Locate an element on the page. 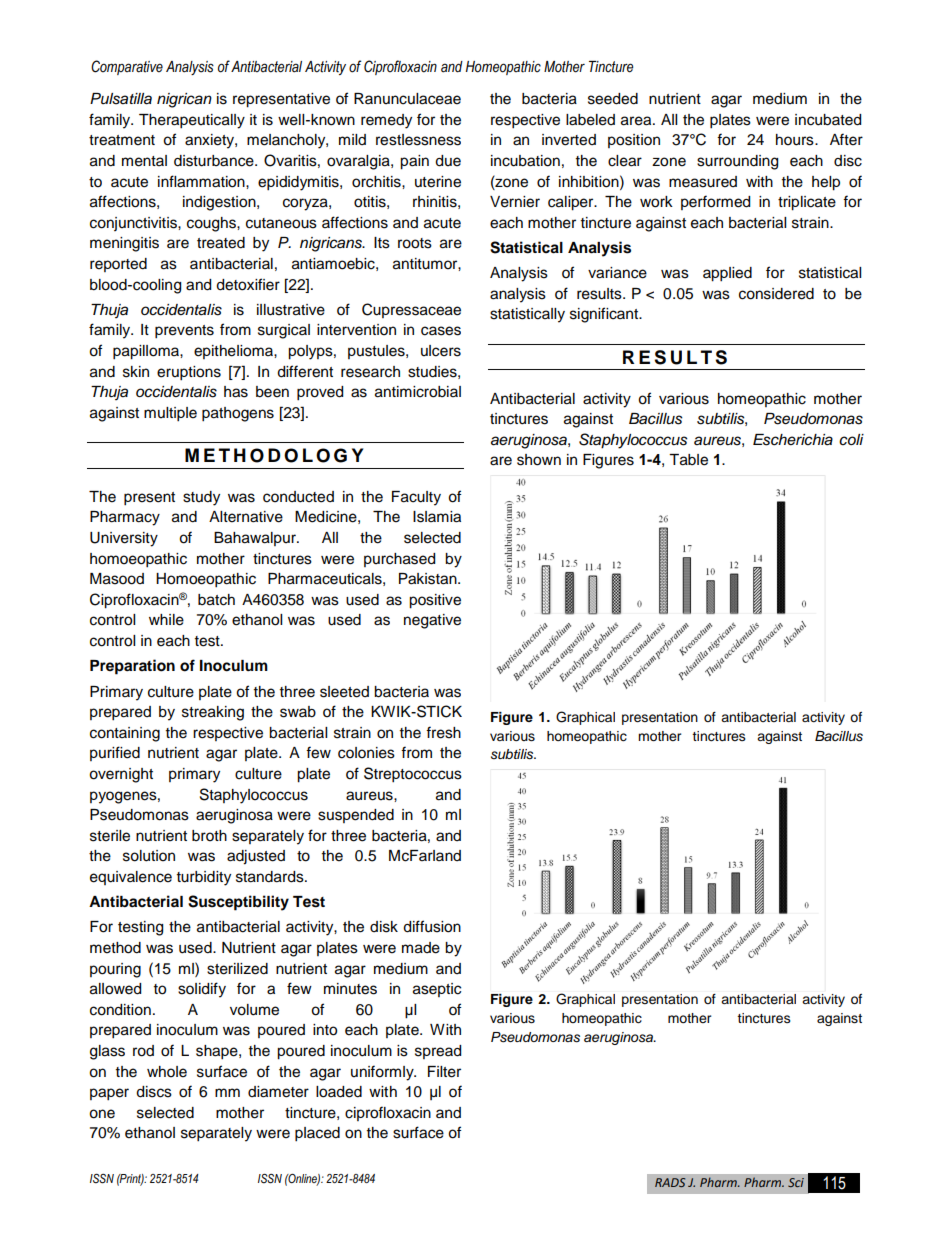 The image size is (952, 1233). Filter is located at coordinates (444, 1072).
